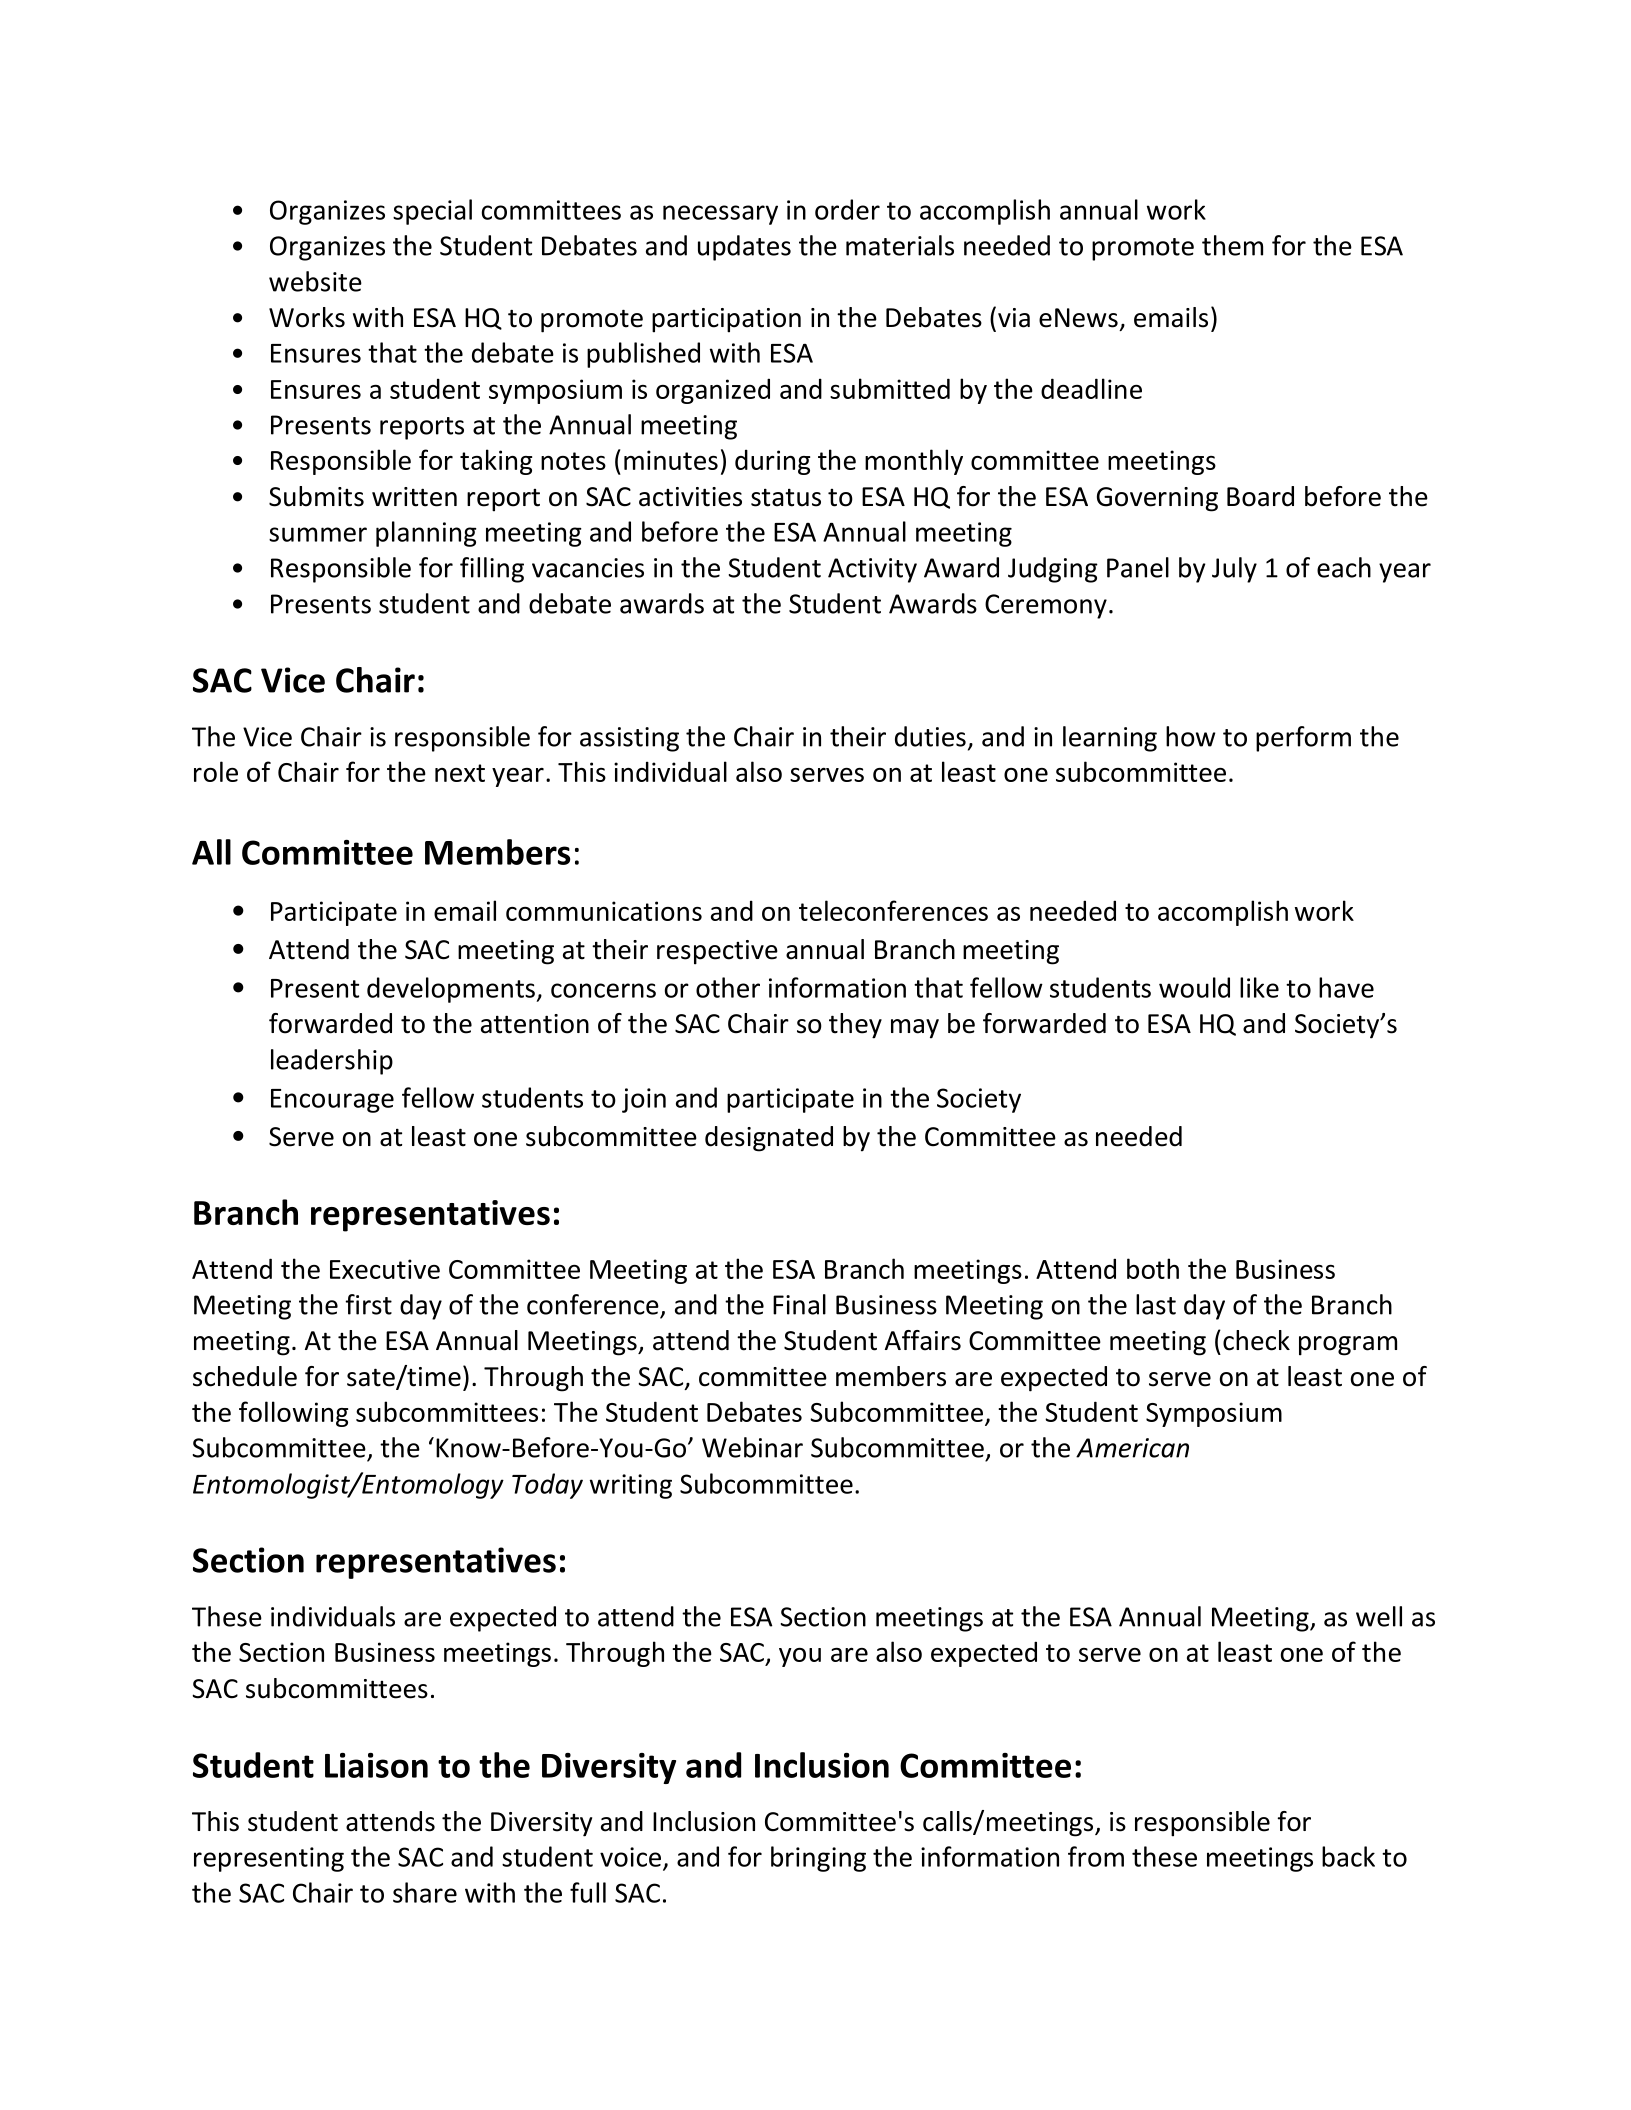  Describe the element at coordinates (1259, 987) in the screenshot. I see `like` at that location.
